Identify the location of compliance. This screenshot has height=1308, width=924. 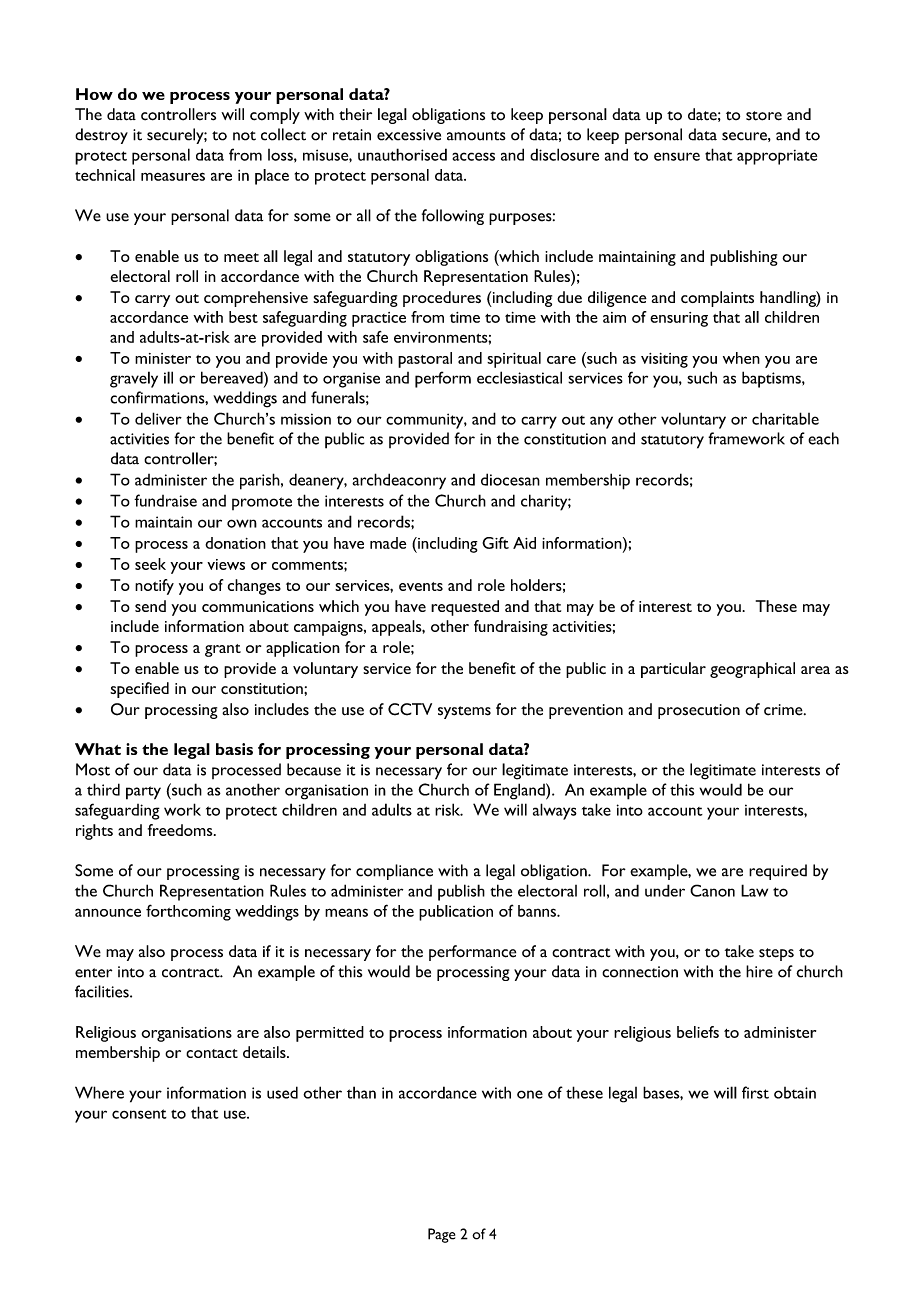
(394, 872).
